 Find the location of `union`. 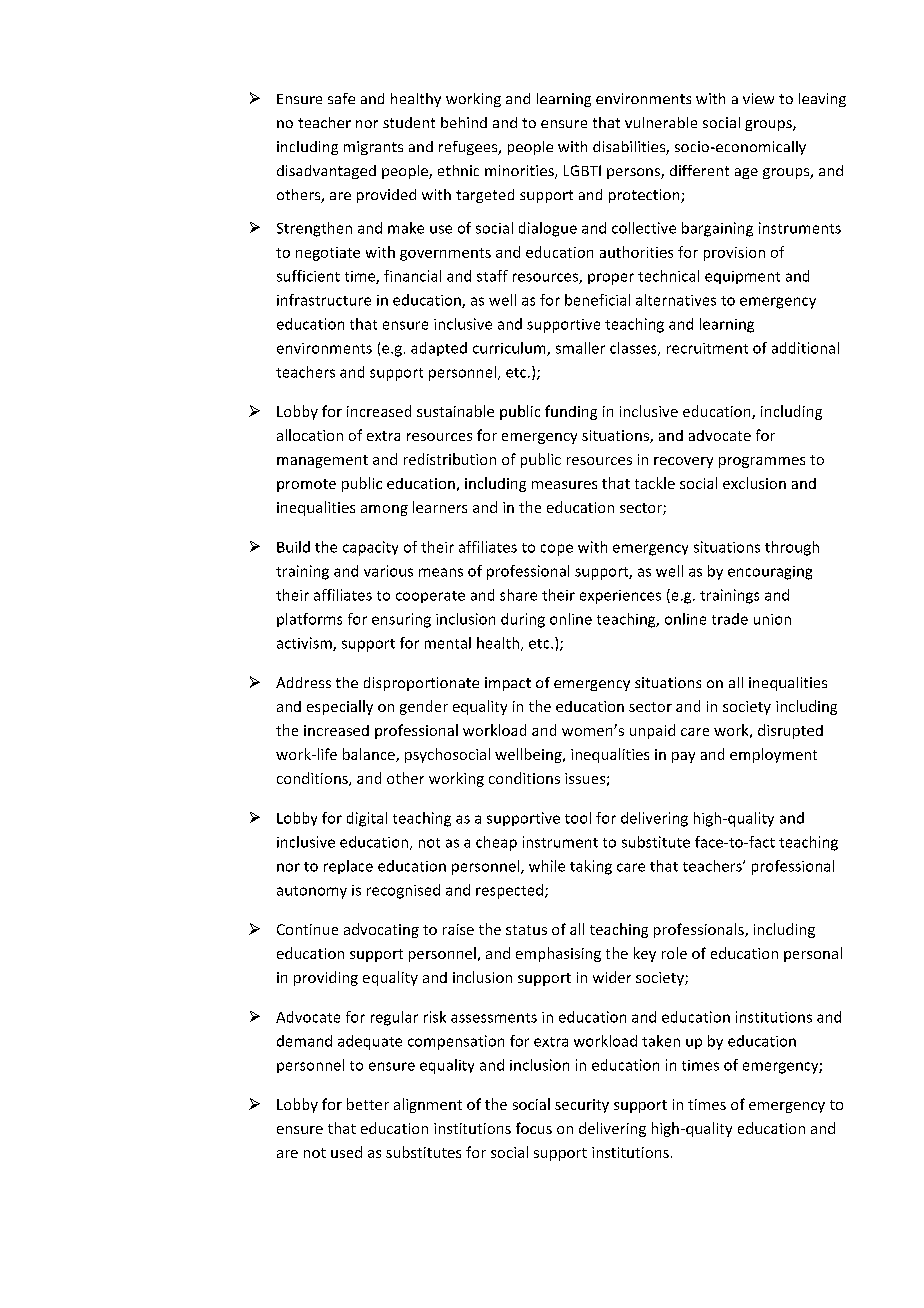

union is located at coordinates (772, 619).
